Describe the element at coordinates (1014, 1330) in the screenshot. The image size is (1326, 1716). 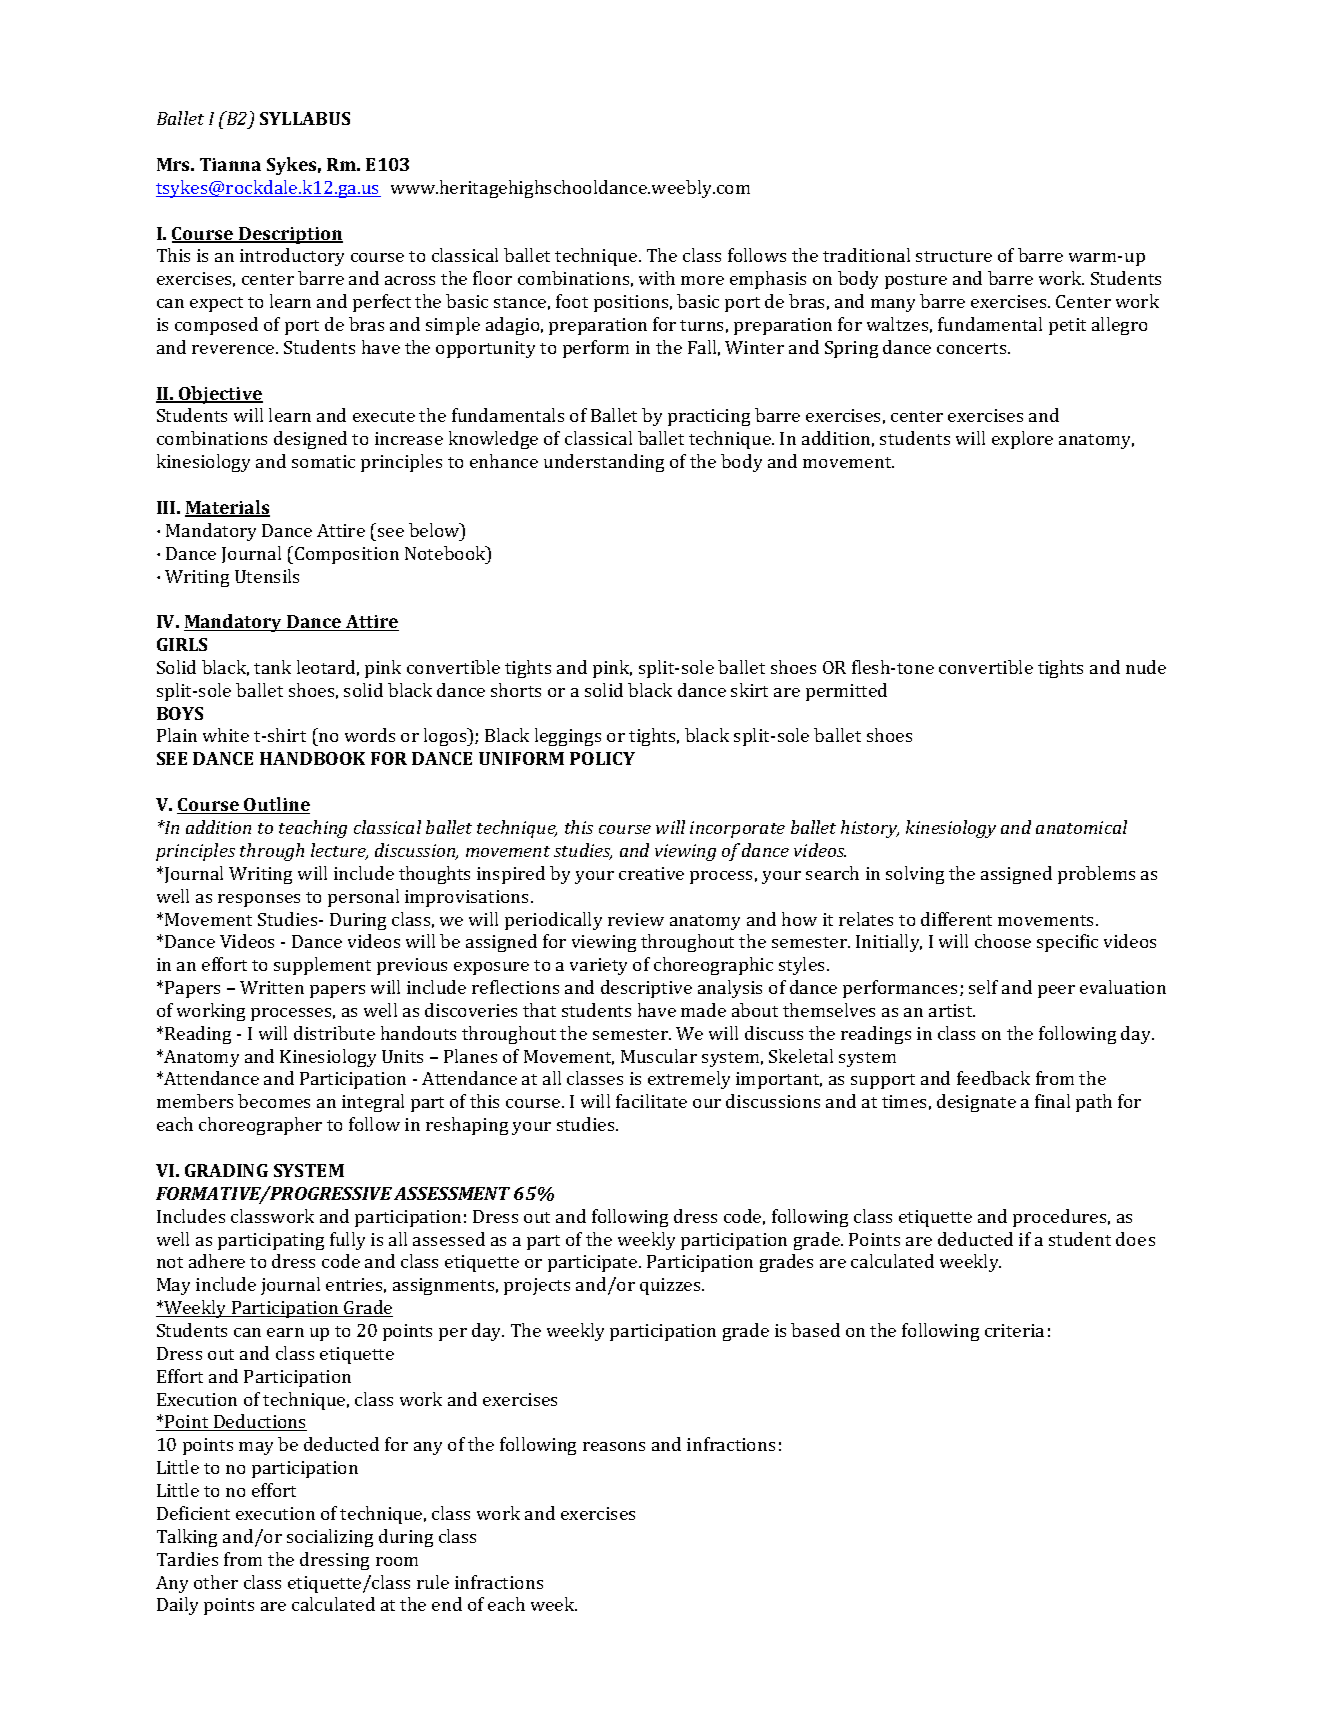
I see `criteria` at that location.
